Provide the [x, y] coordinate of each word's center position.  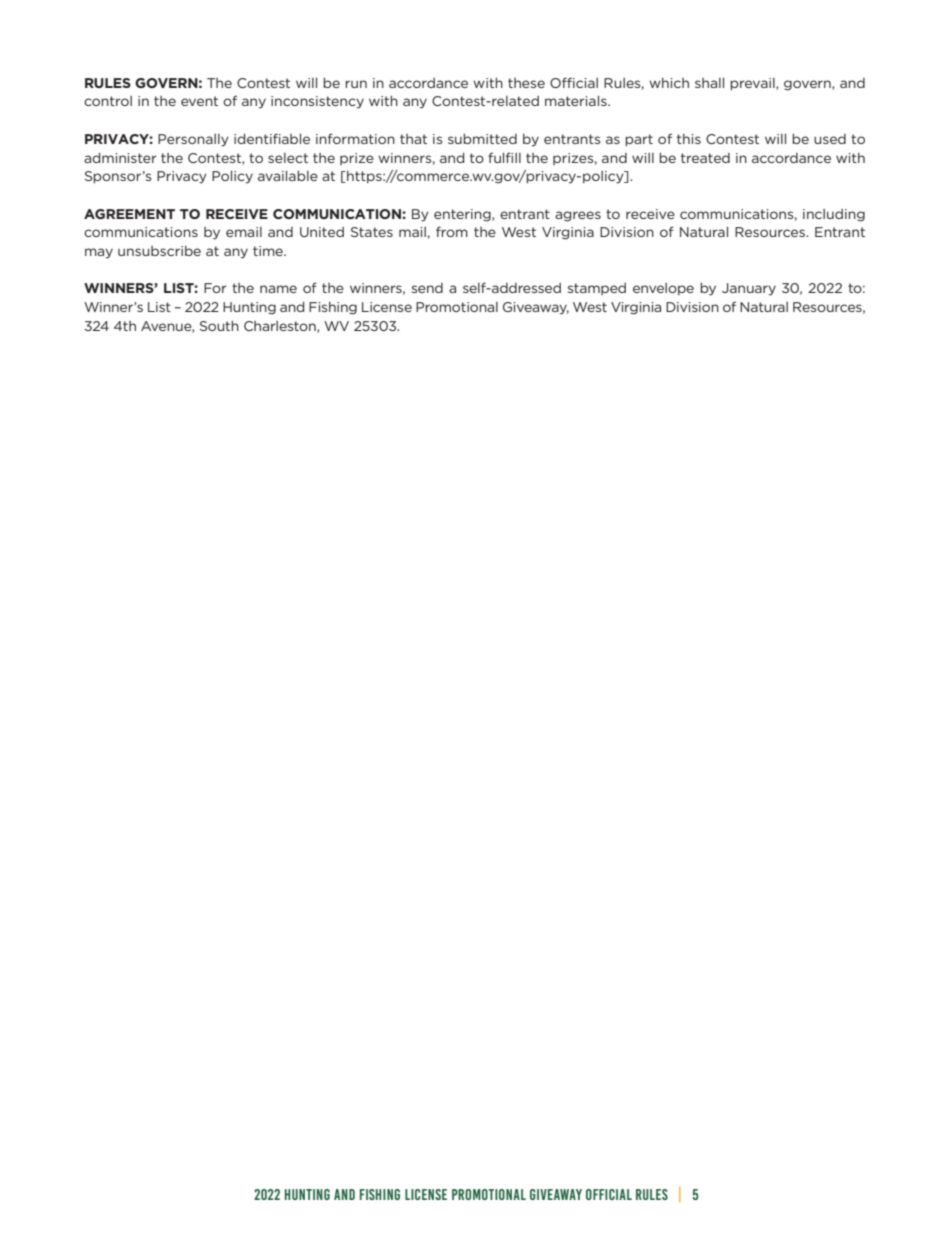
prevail [753, 84]
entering [463, 215]
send [427, 288]
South [219, 326]
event [199, 101]
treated [705, 158]
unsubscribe [159, 251]
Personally [193, 140]
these [526, 83]
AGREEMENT [129, 214]
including [834, 215]
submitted [482, 139]
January [749, 289]
